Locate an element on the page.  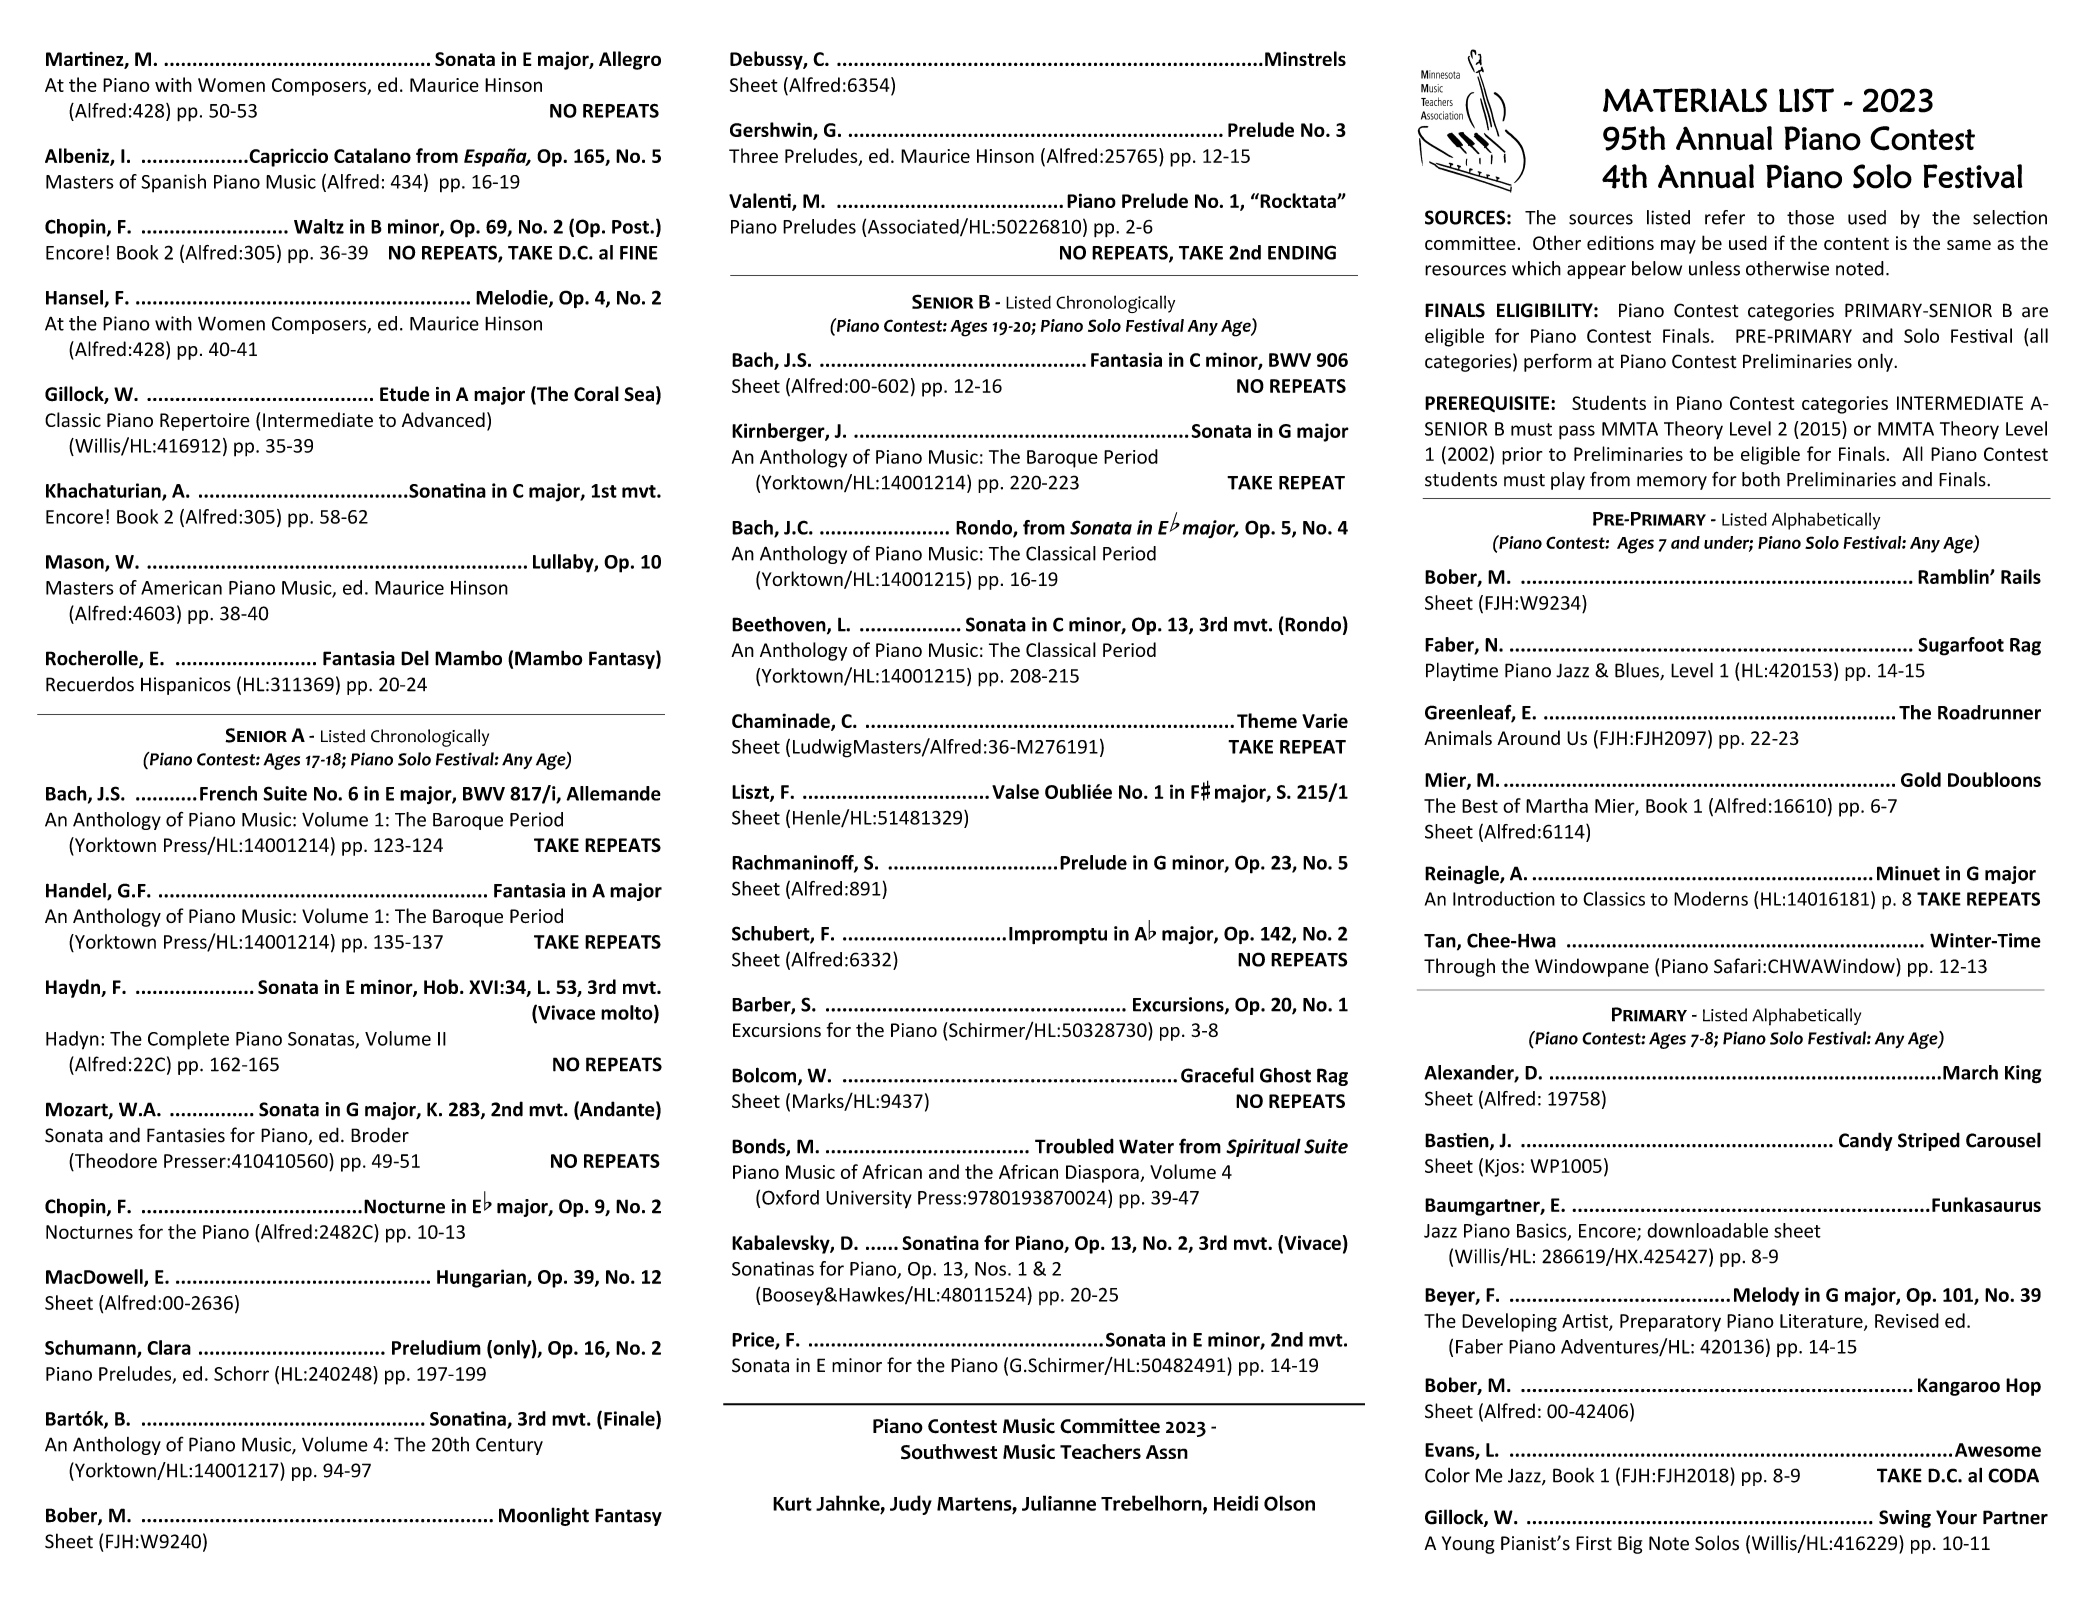
Ghost is located at coordinates (1285, 1075).
